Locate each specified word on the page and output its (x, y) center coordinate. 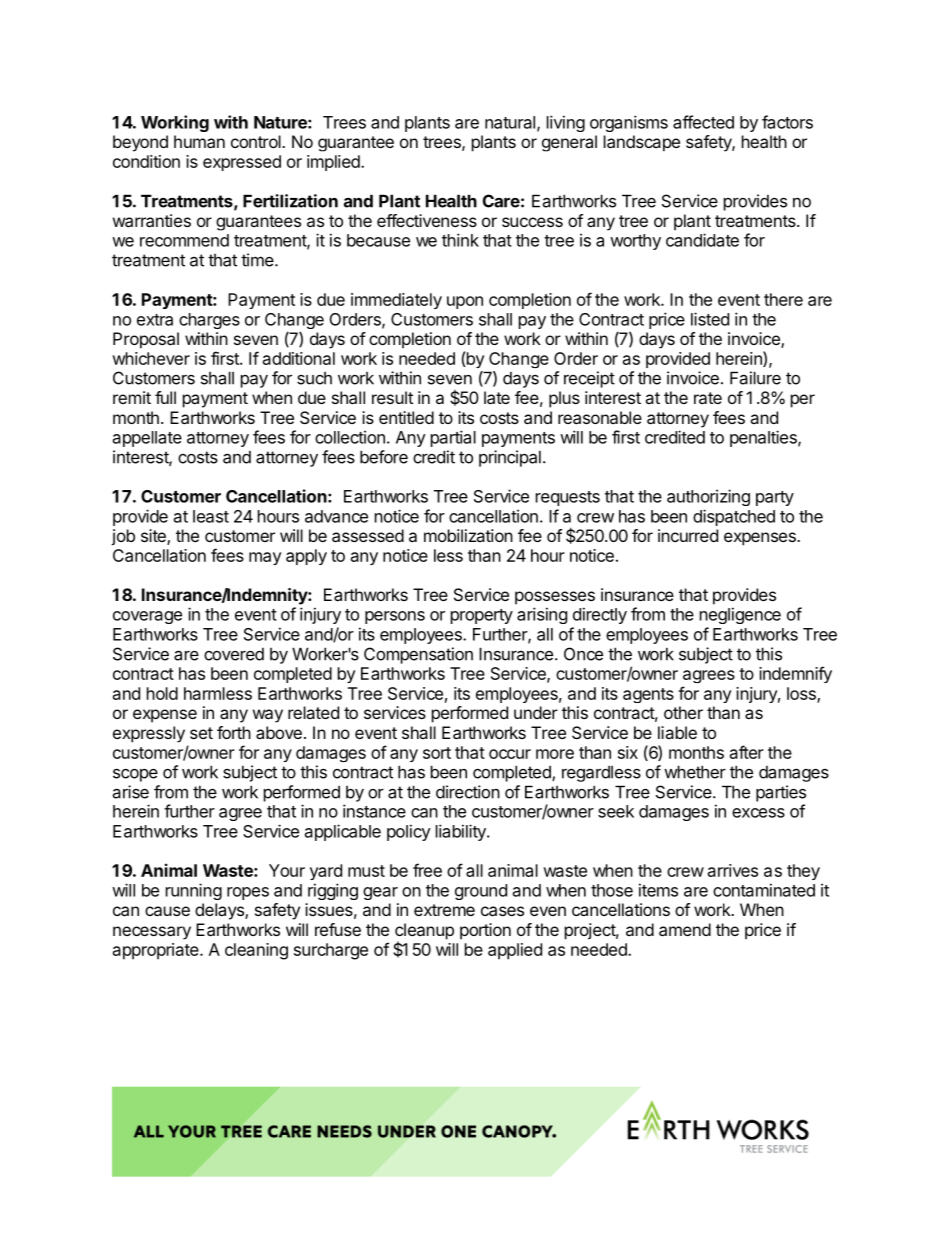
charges (209, 321)
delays (220, 911)
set (201, 733)
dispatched (734, 517)
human (199, 141)
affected (703, 122)
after (747, 752)
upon (465, 302)
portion (485, 931)
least (211, 516)
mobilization (468, 535)
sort (437, 753)
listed (710, 319)
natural (510, 122)
